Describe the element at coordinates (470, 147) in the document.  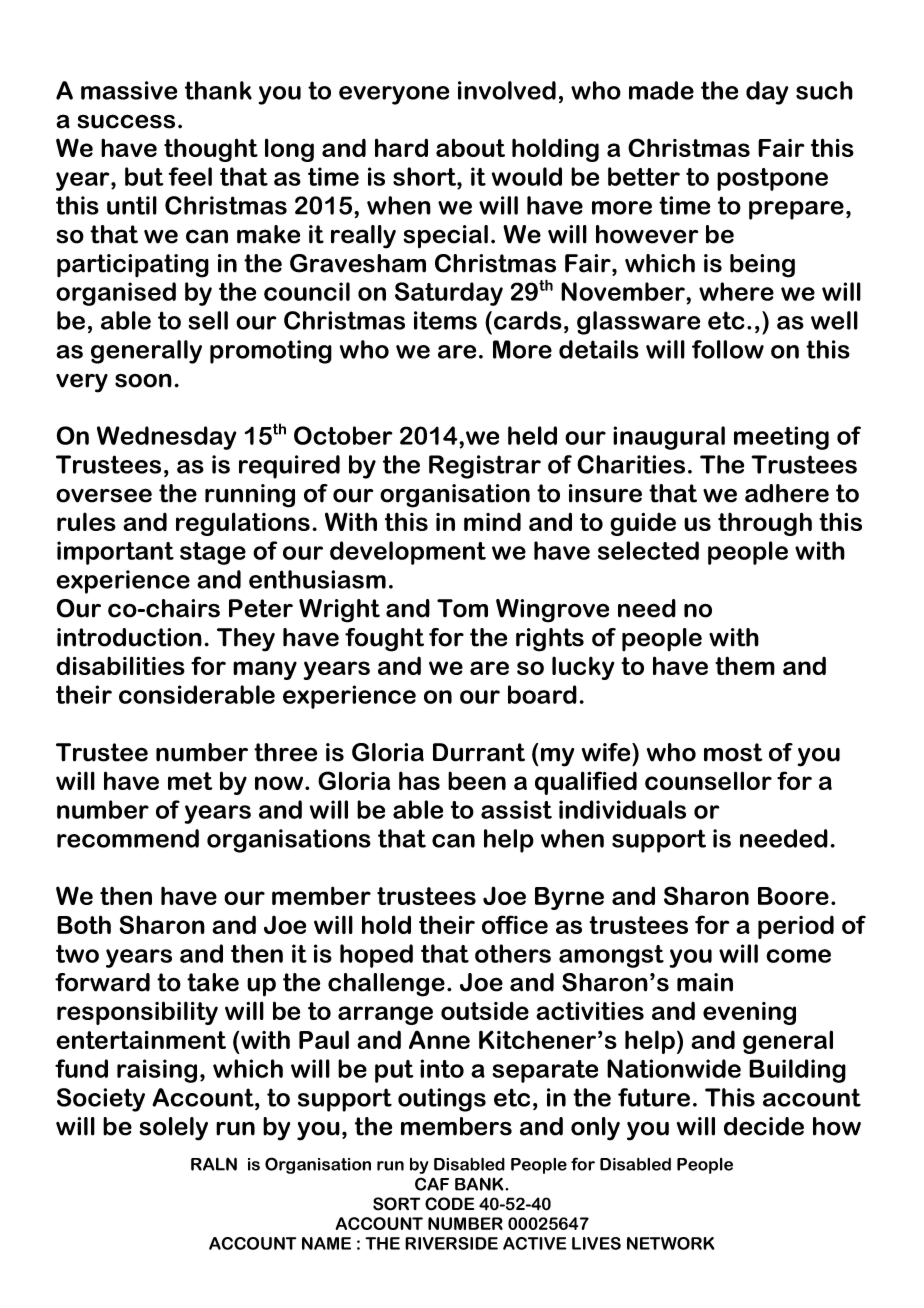
I see `about` at that location.
